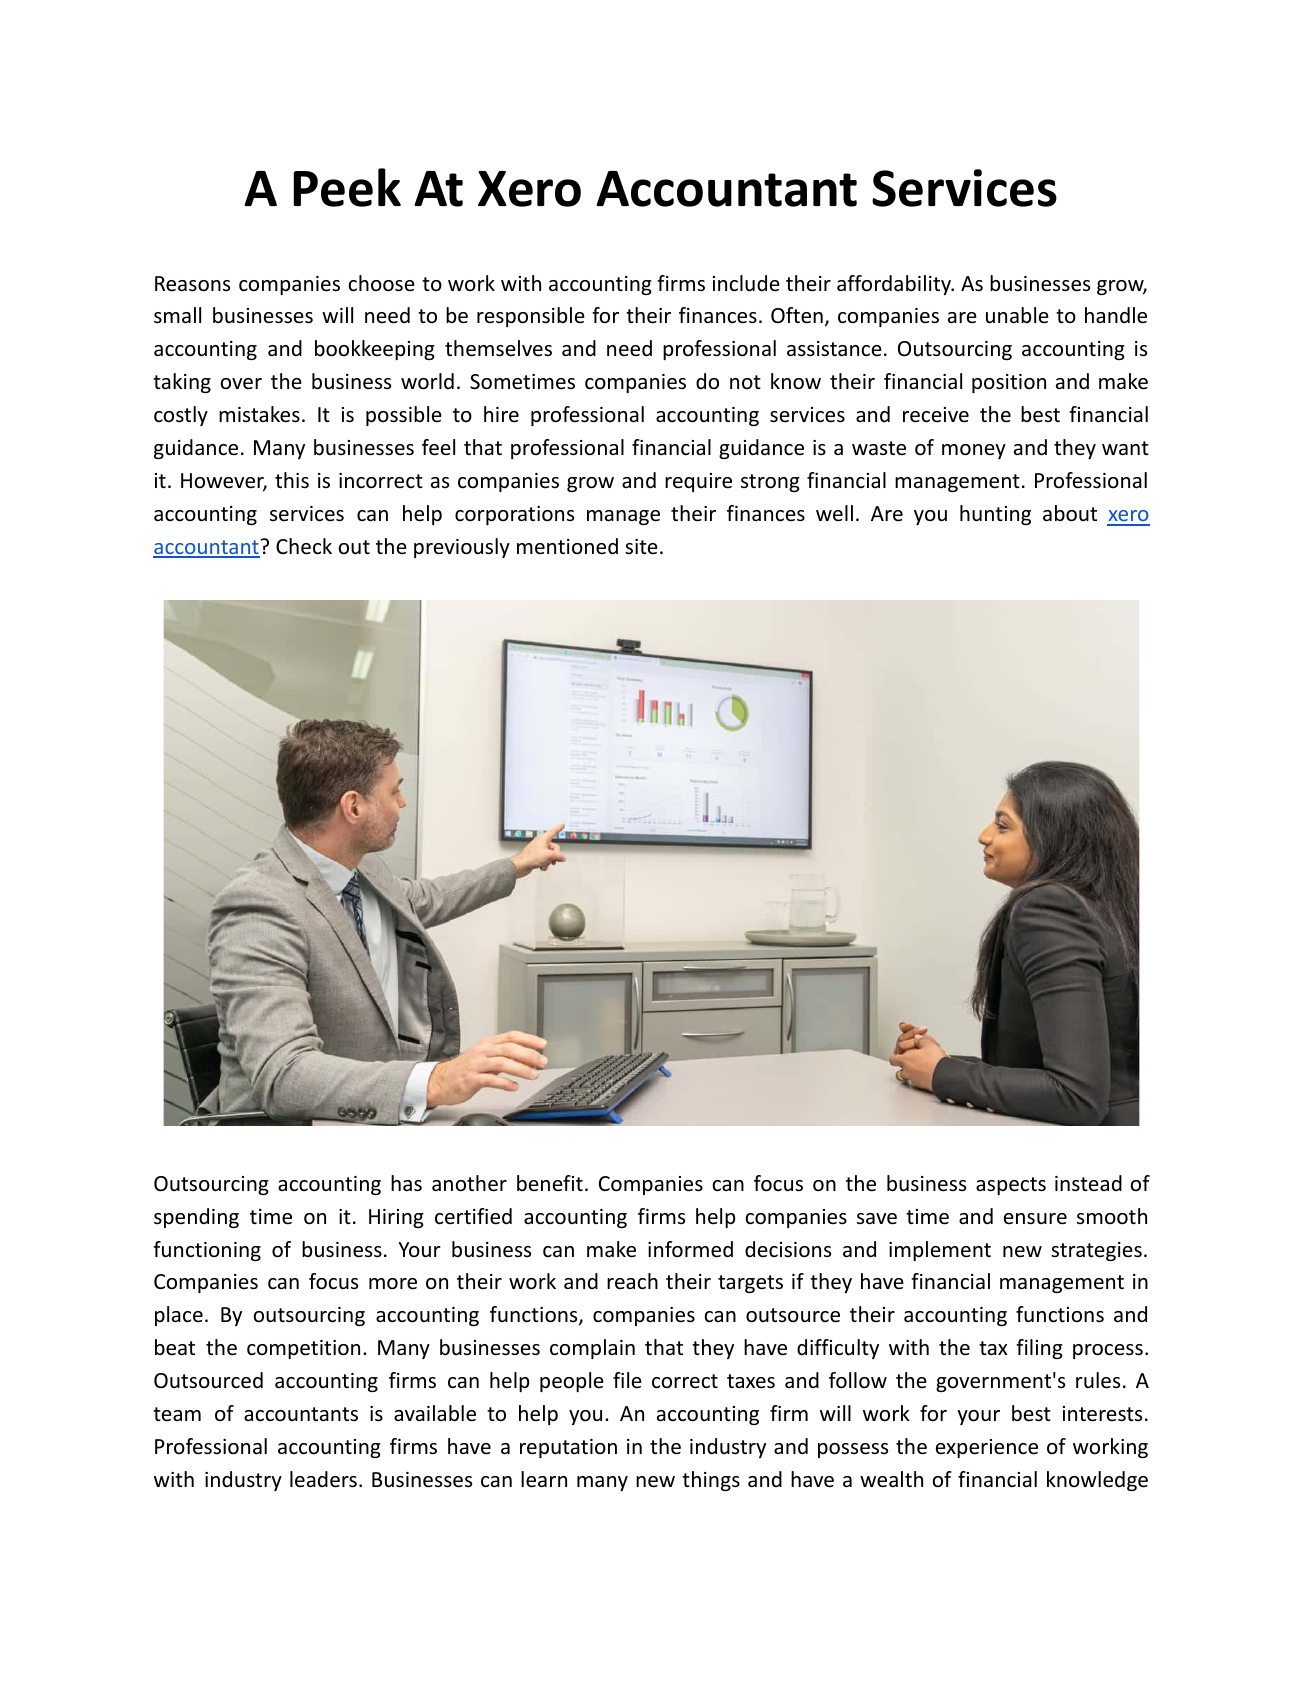 The image size is (1303, 1686). What do you see at coordinates (568, 1448) in the screenshot?
I see `reputation` at bounding box center [568, 1448].
